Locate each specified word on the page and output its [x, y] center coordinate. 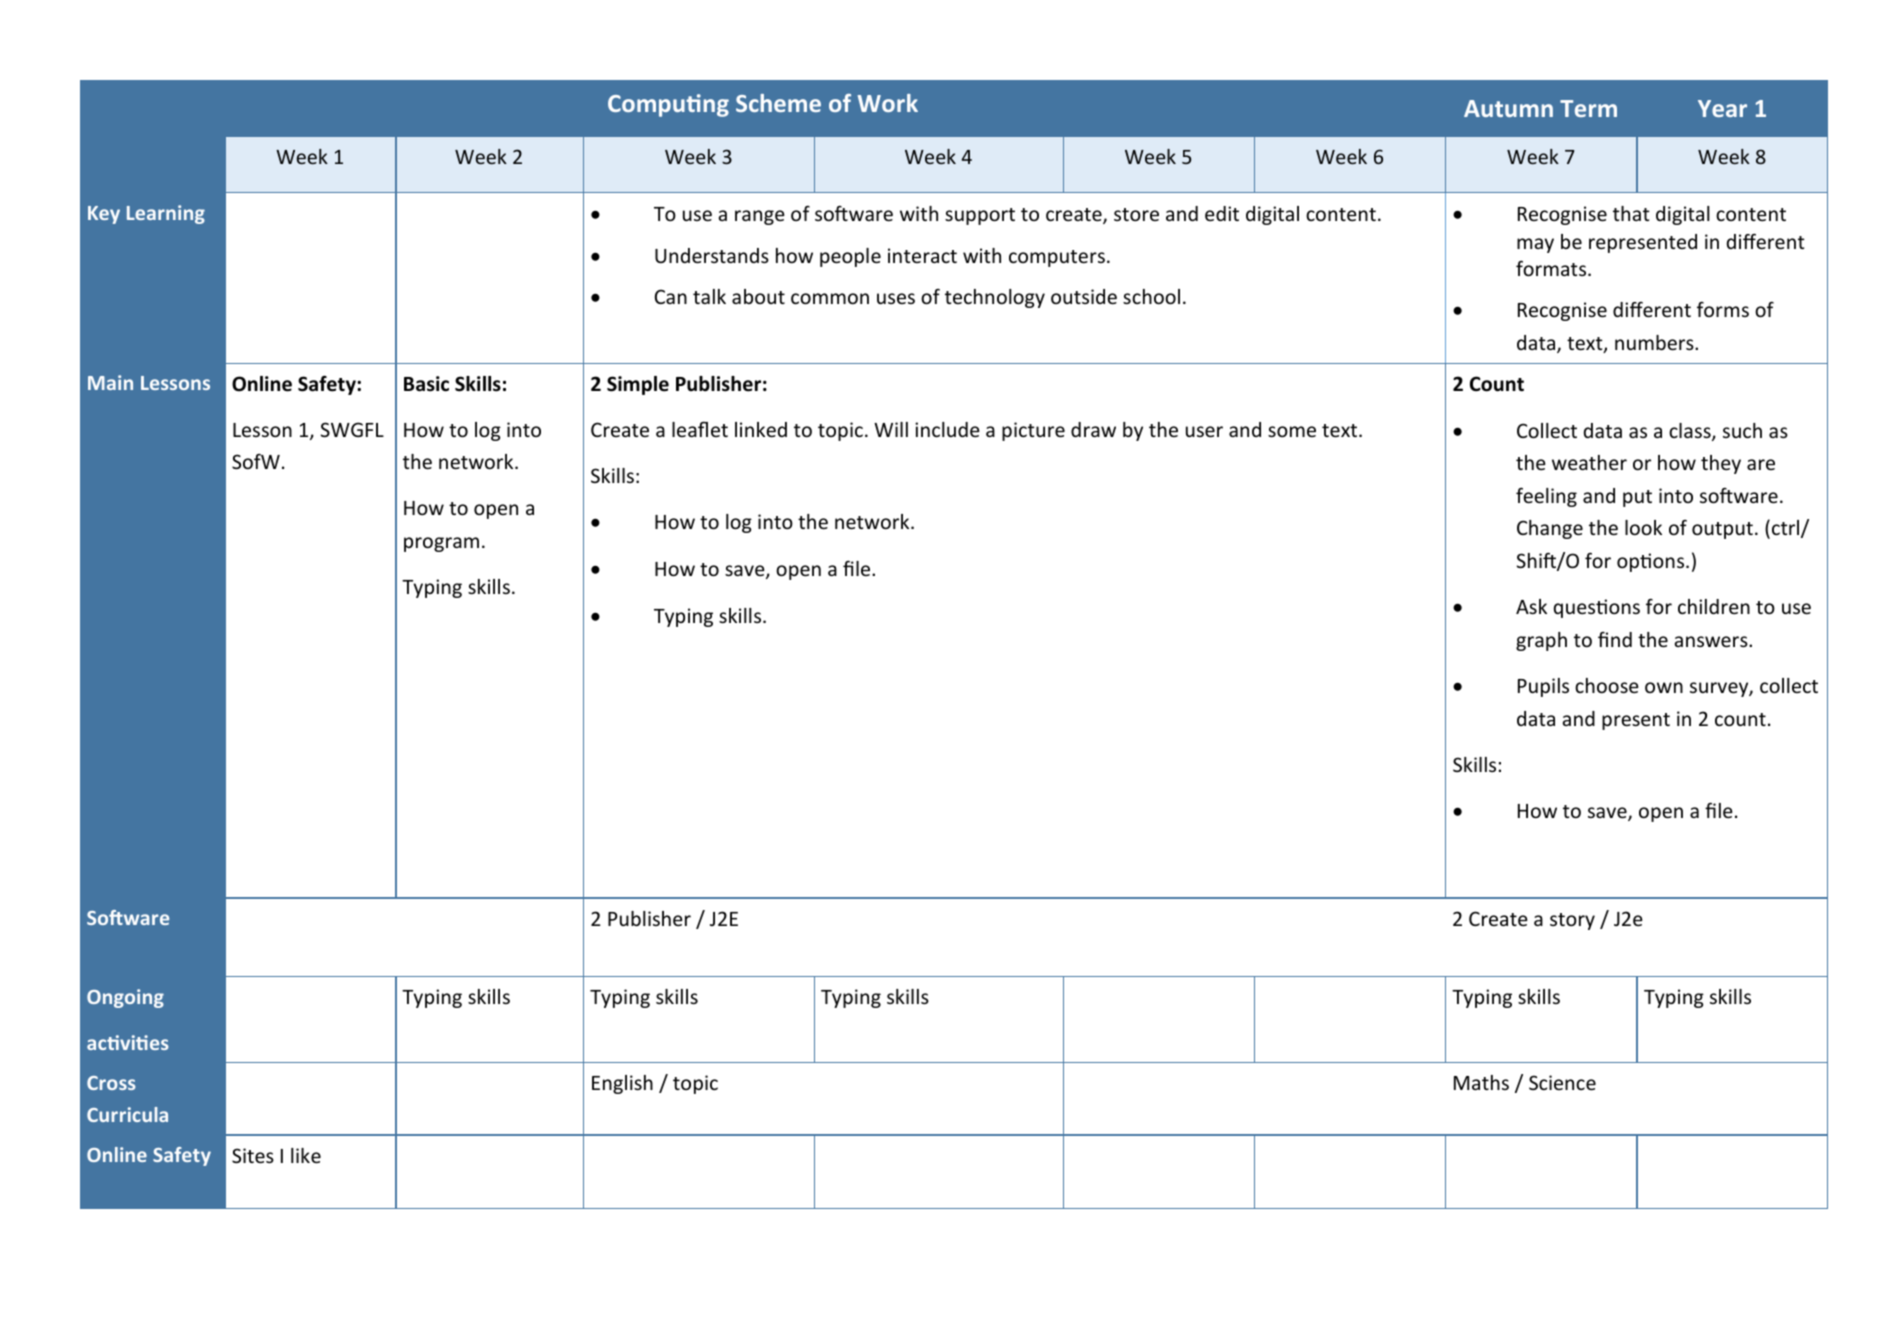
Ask [1531, 606]
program [441, 544]
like [306, 1155]
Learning [166, 214]
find [1615, 639]
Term [1588, 108]
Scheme [778, 103]
